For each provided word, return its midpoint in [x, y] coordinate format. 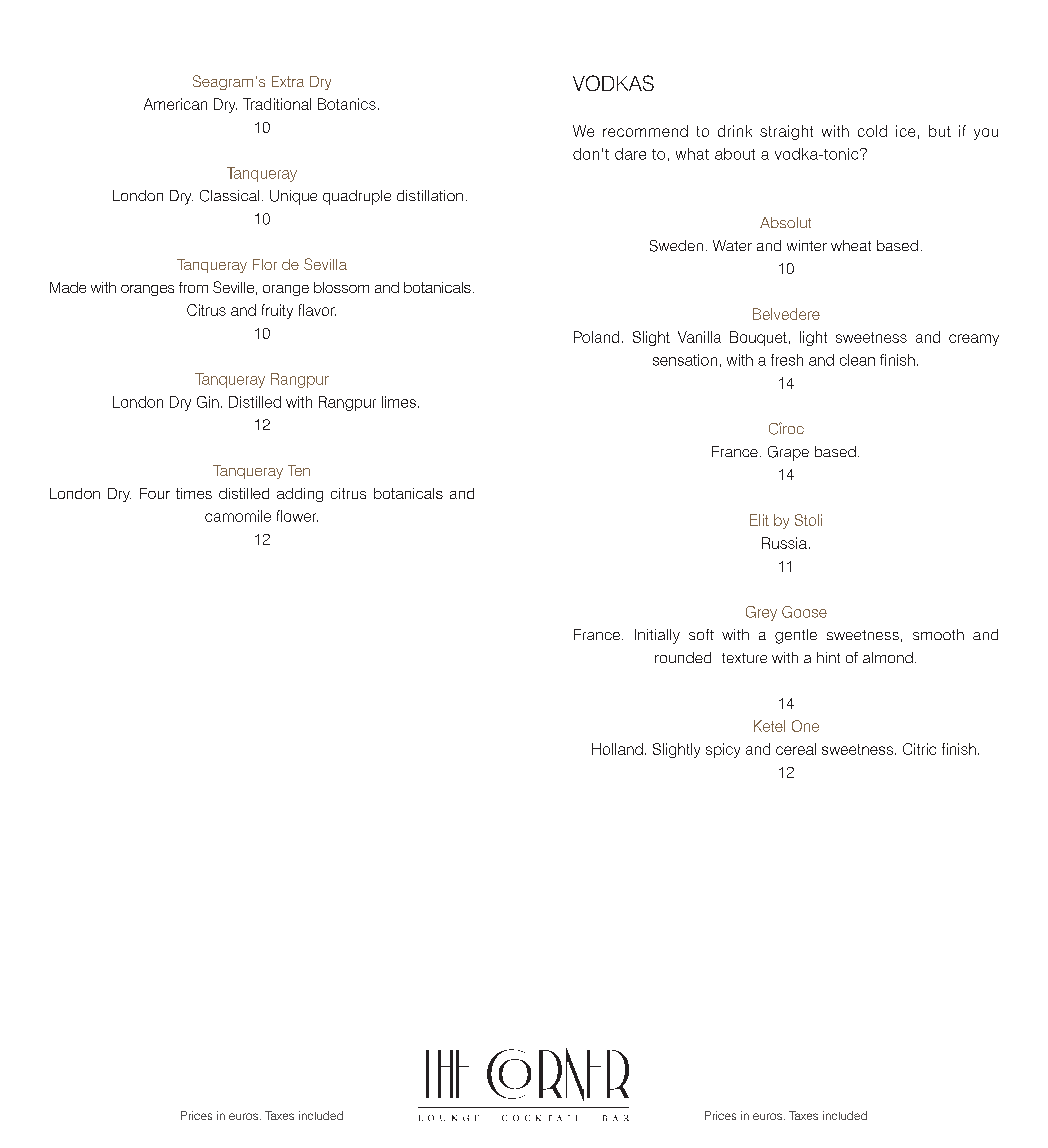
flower [297, 516]
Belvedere [786, 314]
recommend [645, 131]
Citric [919, 749]
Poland [596, 337]
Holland [617, 749]
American [175, 104]
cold [872, 131]
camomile [238, 516]
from [193, 287]
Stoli [808, 520]
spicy [723, 750]
